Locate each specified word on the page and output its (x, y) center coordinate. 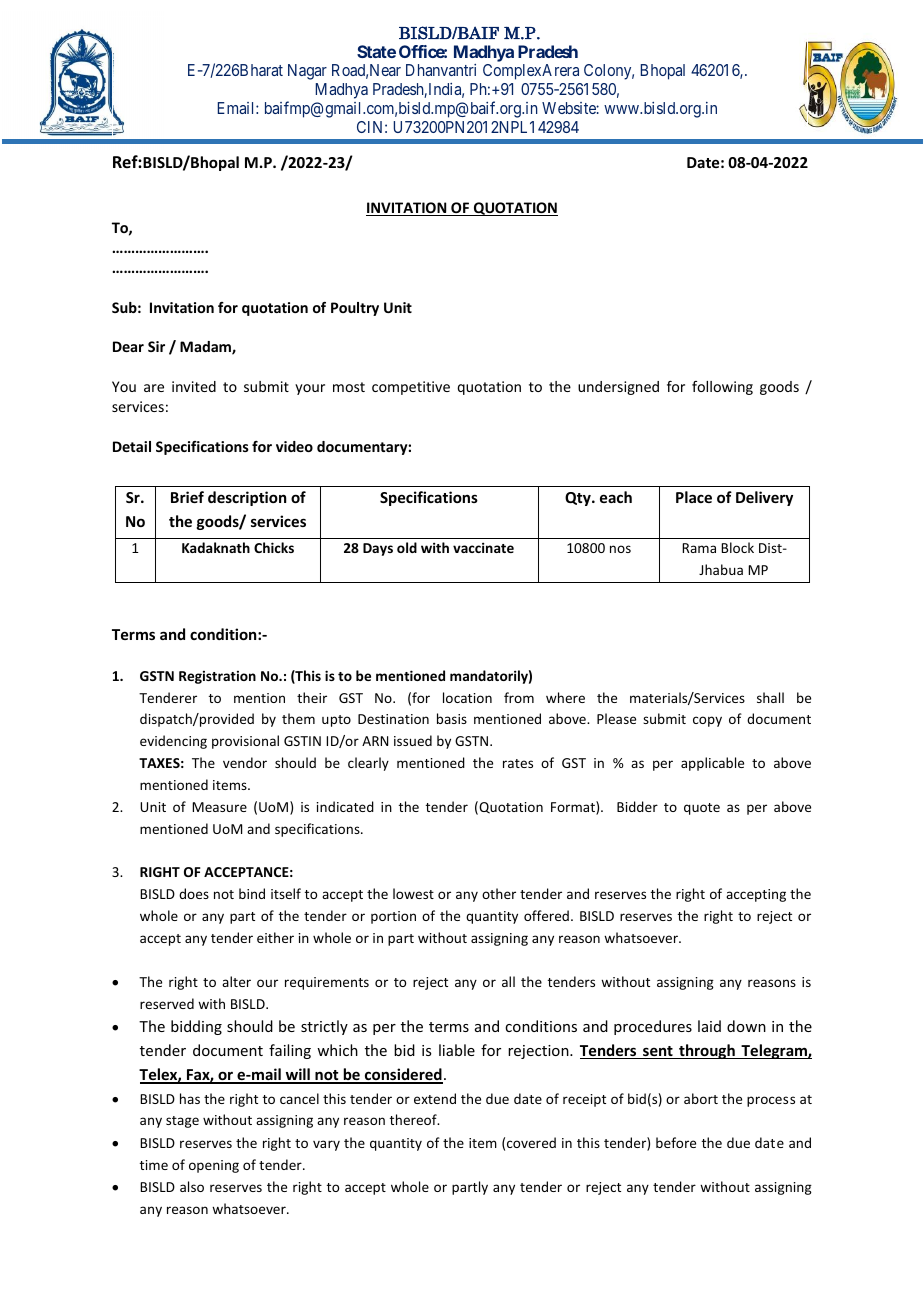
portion (393, 917)
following (722, 388)
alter (236, 981)
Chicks (274, 547)
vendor (245, 762)
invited (194, 386)
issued (413, 740)
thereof (414, 1119)
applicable (712, 764)
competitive (411, 388)
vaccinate (483, 547)
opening (214, 1166)
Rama (699, 548)
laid (709, 1026)
